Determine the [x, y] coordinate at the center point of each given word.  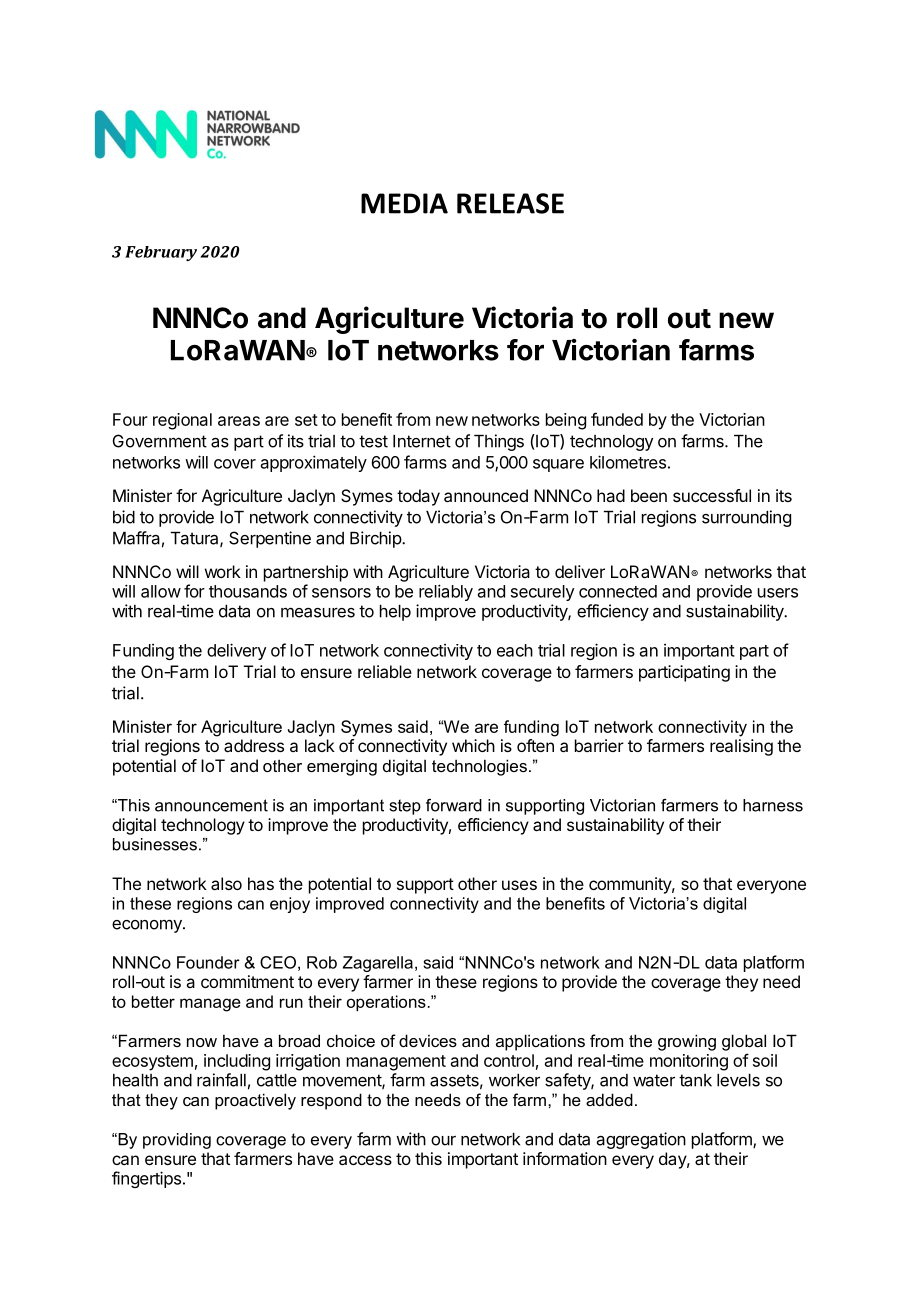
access [365, 1160]
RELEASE [510, 203]
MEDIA [404, 203]
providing [177, 1141]
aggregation [641, 1140]
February [161, 253]
